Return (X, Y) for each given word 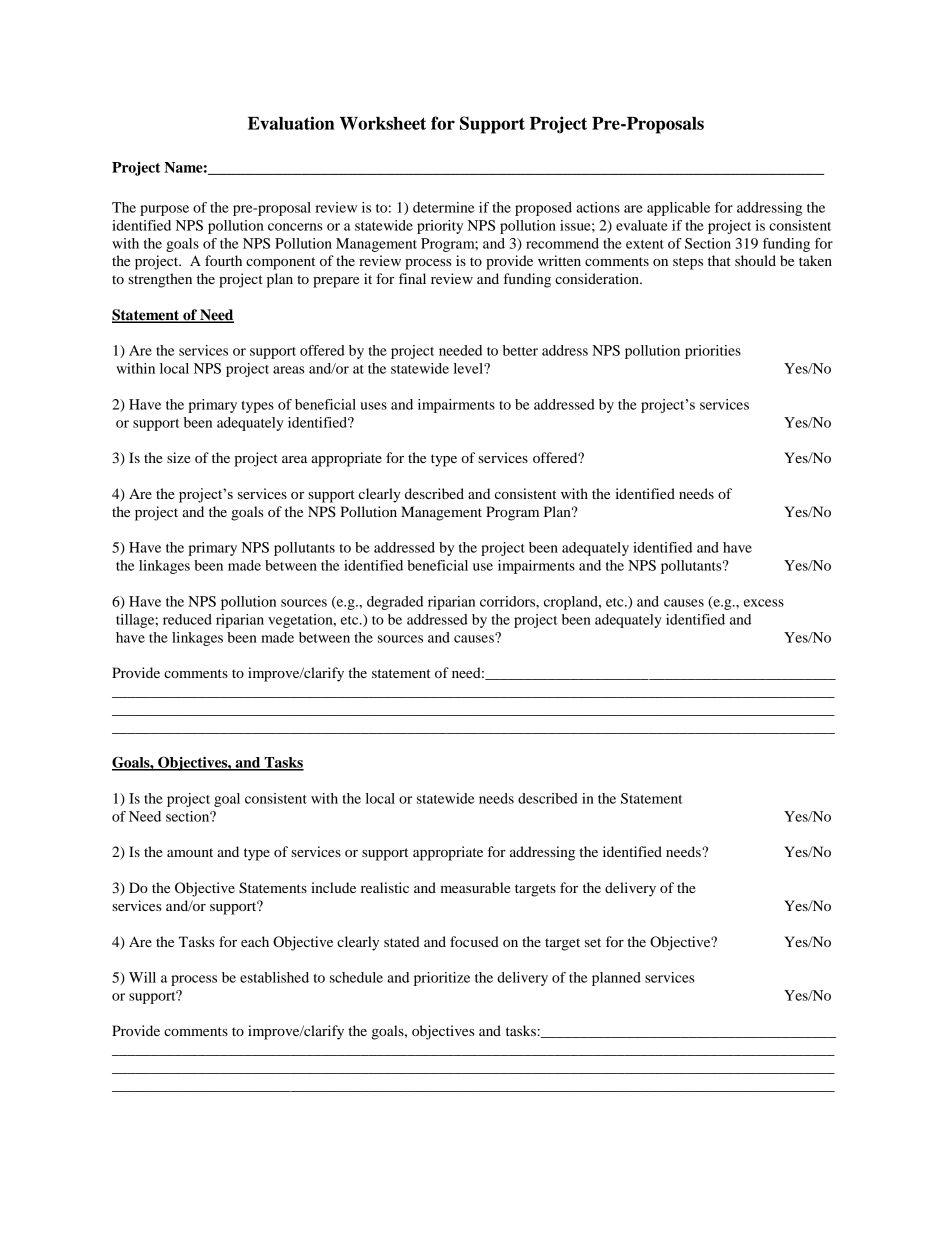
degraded (395, 603)
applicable (678, 209)
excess (764, 603)
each (255, 941)
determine (444, 207)
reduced (187, 619)
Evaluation (291, 123)
